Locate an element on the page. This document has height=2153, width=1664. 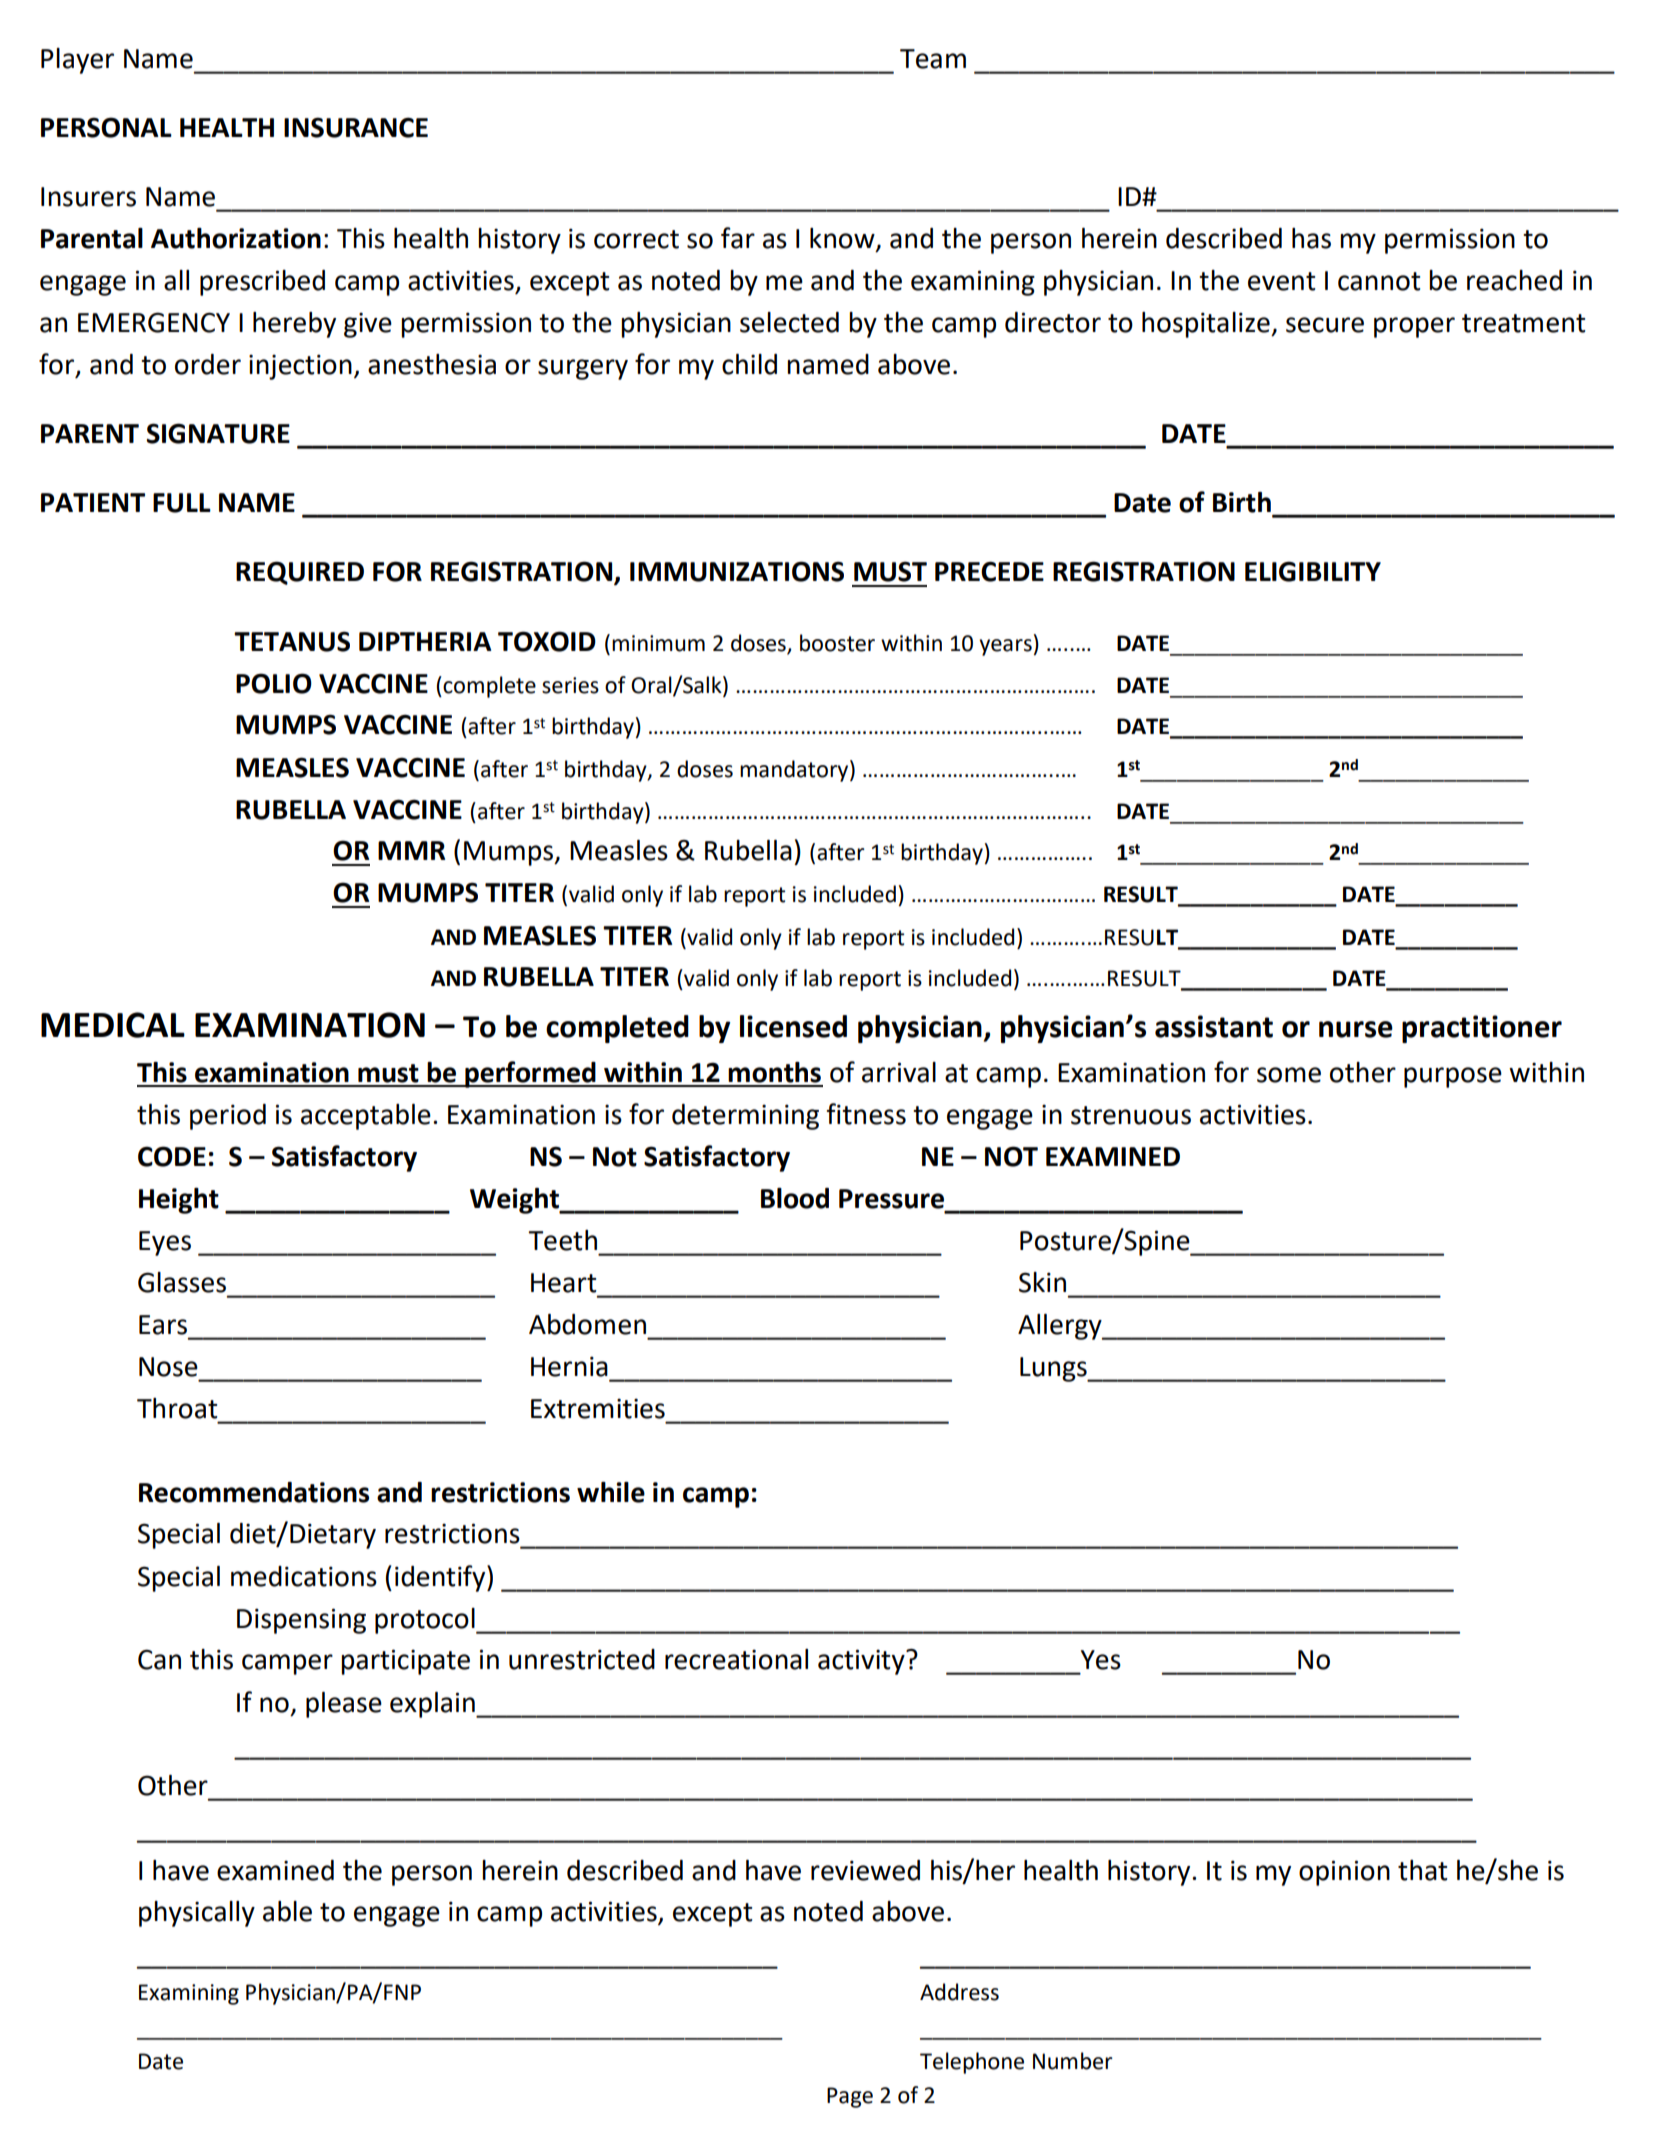
licensed is located at coordinates (793, 1026).
